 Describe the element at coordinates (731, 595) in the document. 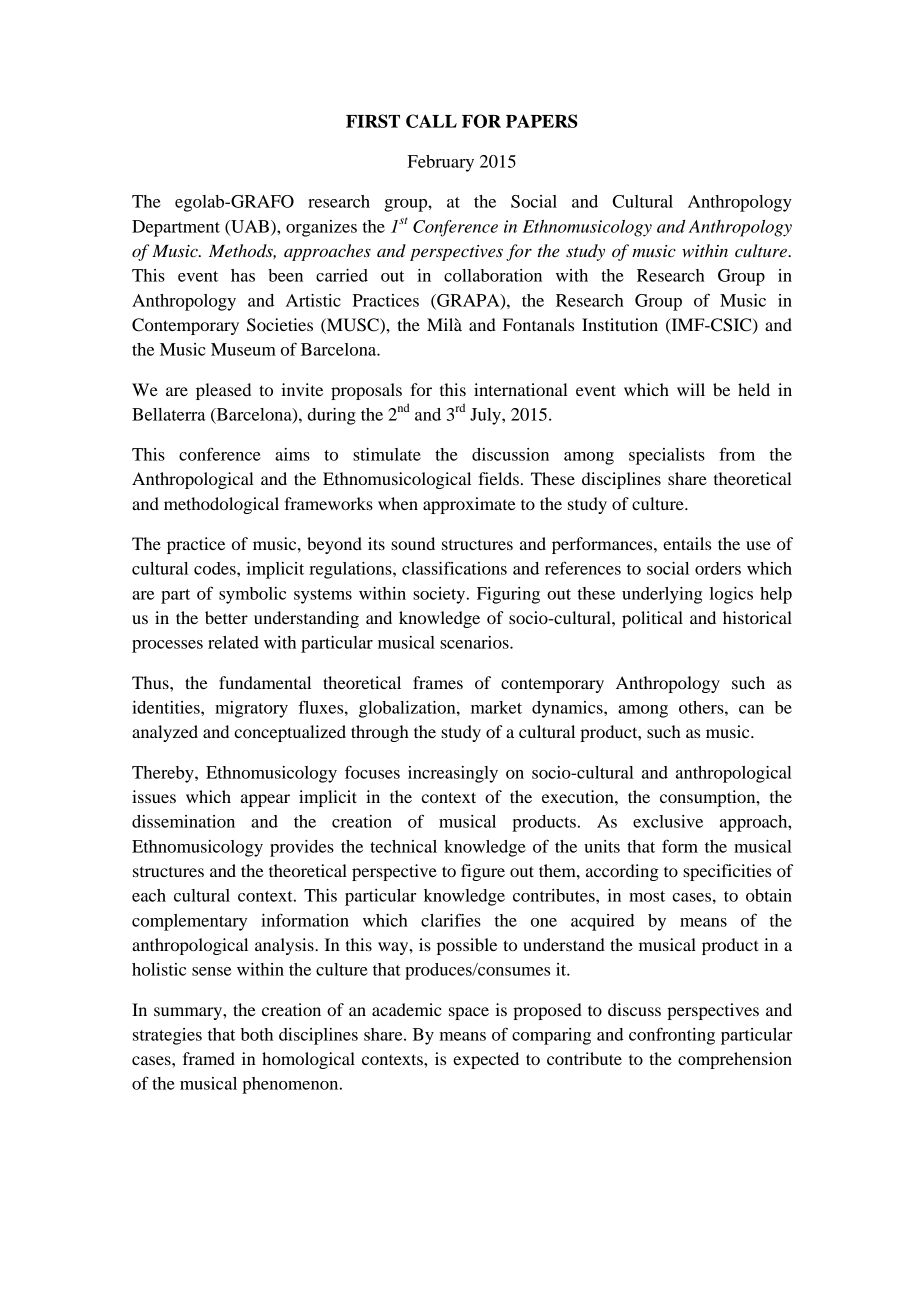

I see `logics` at that location.
